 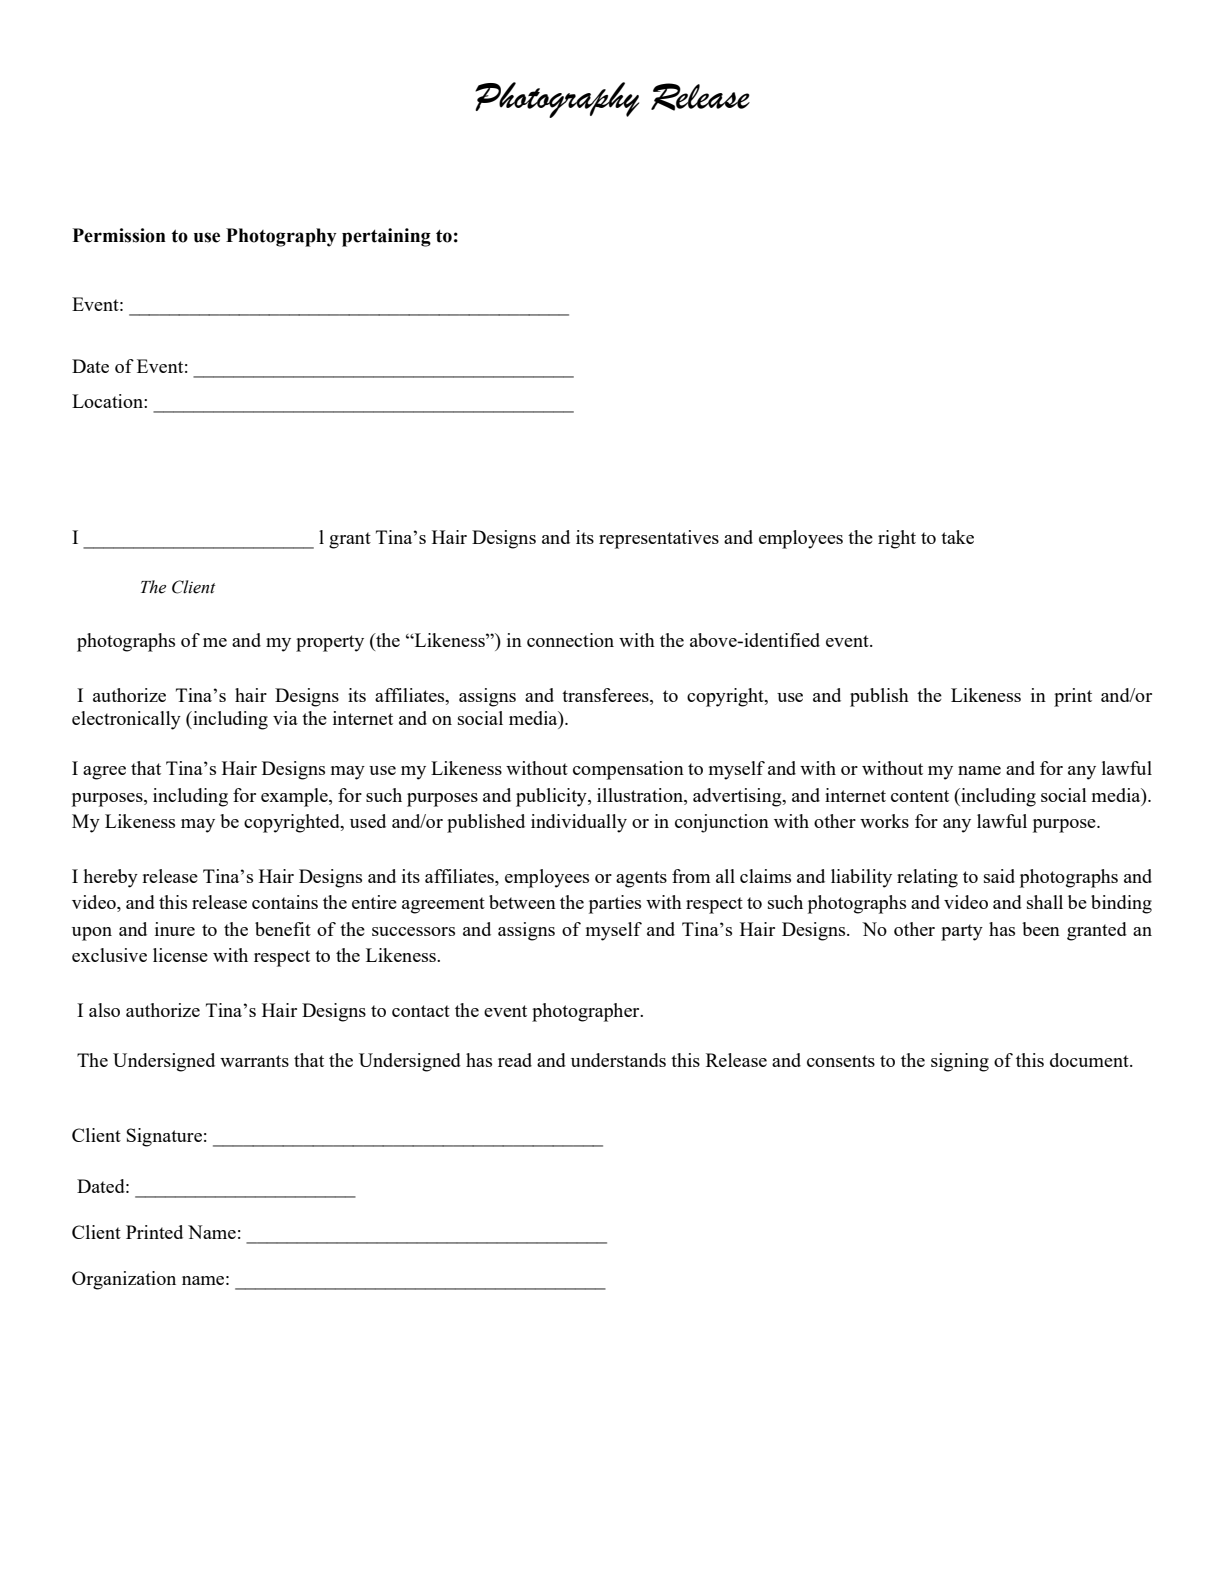 I want to click on signing, so click(x=960, y=1062).
